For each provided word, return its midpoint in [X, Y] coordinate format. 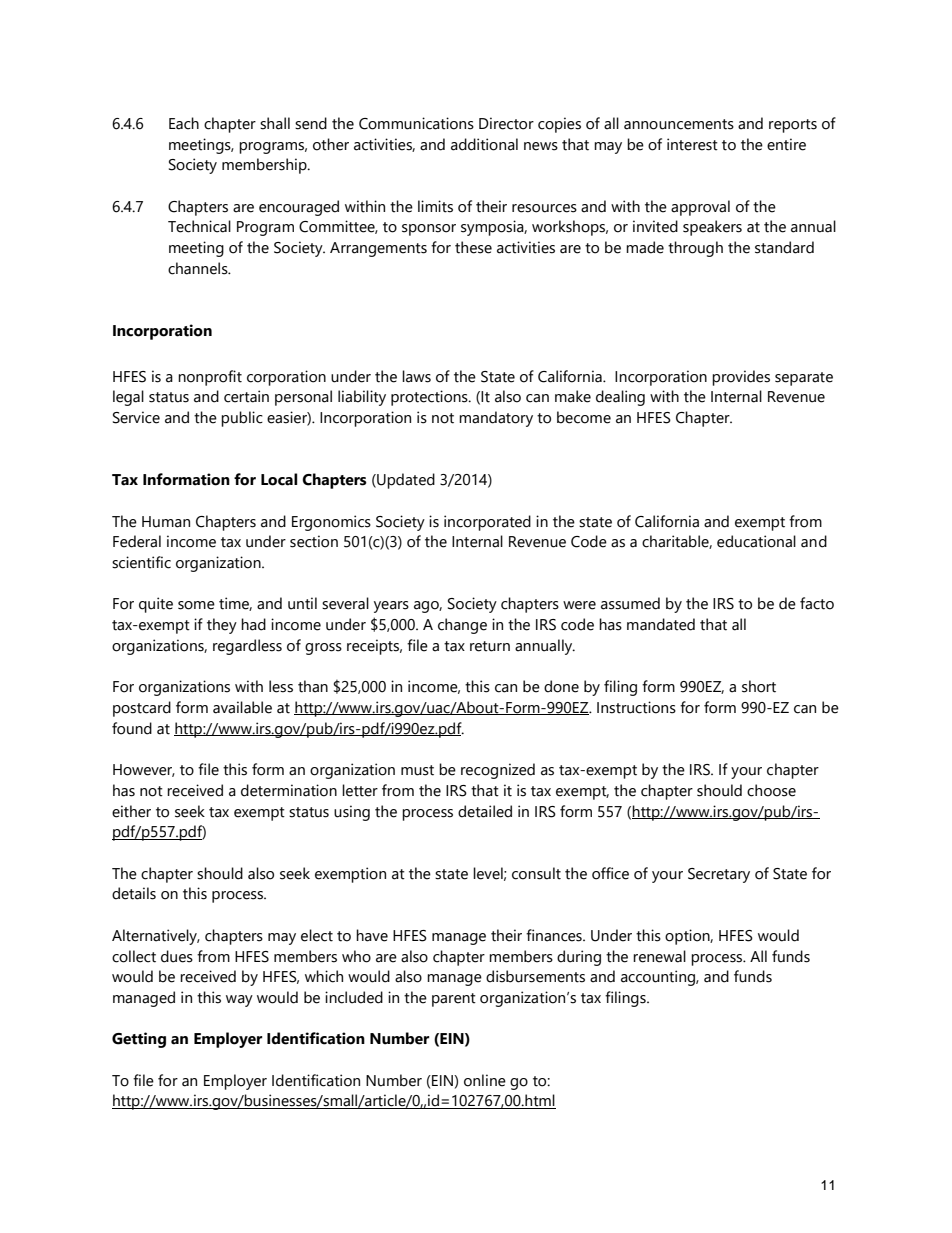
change [462, 626]
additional [484, 144]
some [196, 605]
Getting [139, 1040]
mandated [661, 624]
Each [184, 123]
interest [692, 144]
